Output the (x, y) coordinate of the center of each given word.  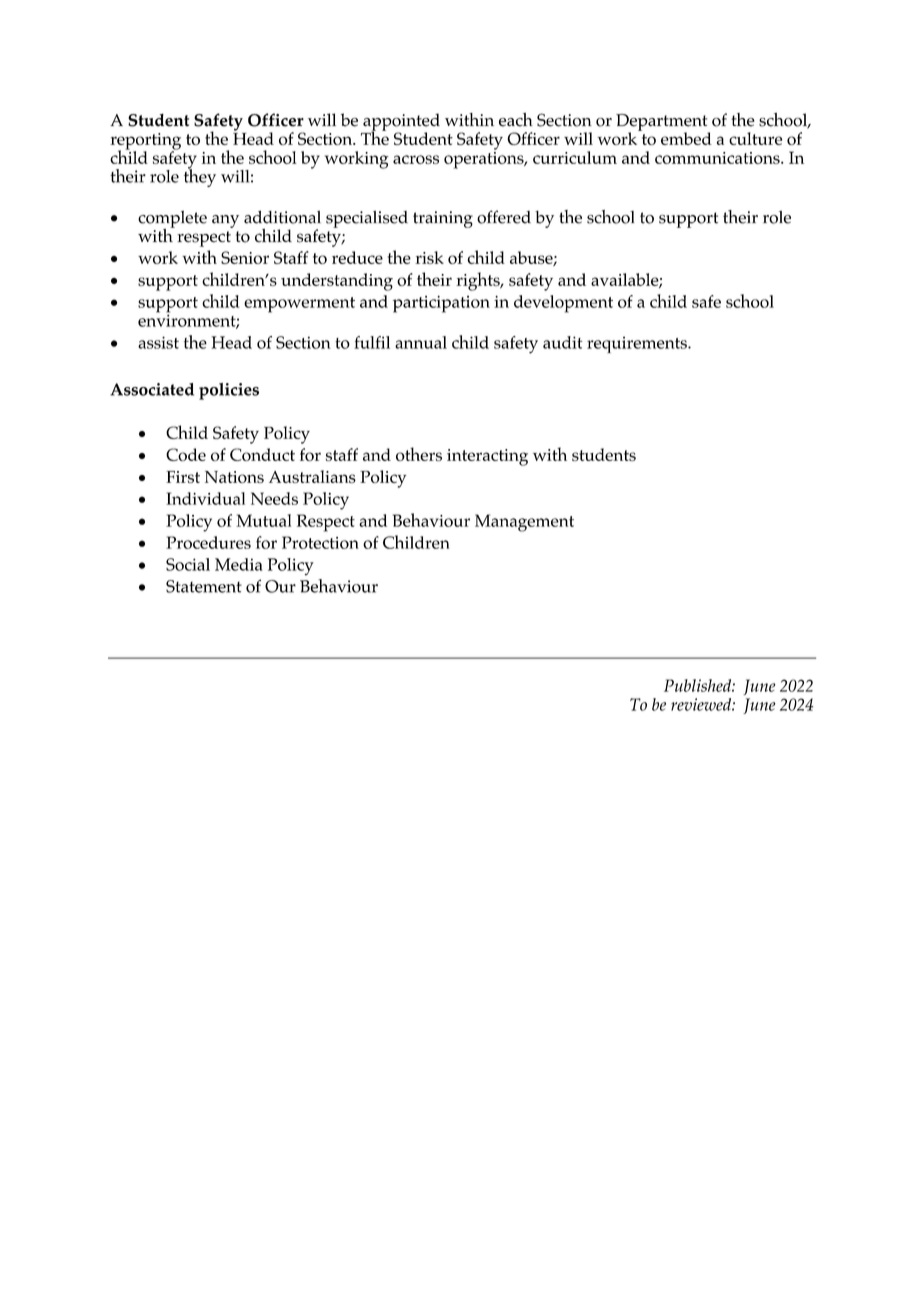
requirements (638, 344)
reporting (145, 142)
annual (421, 342)
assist (158, 342)
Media (239, 564)
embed (686, 138)
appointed (401, 123)
